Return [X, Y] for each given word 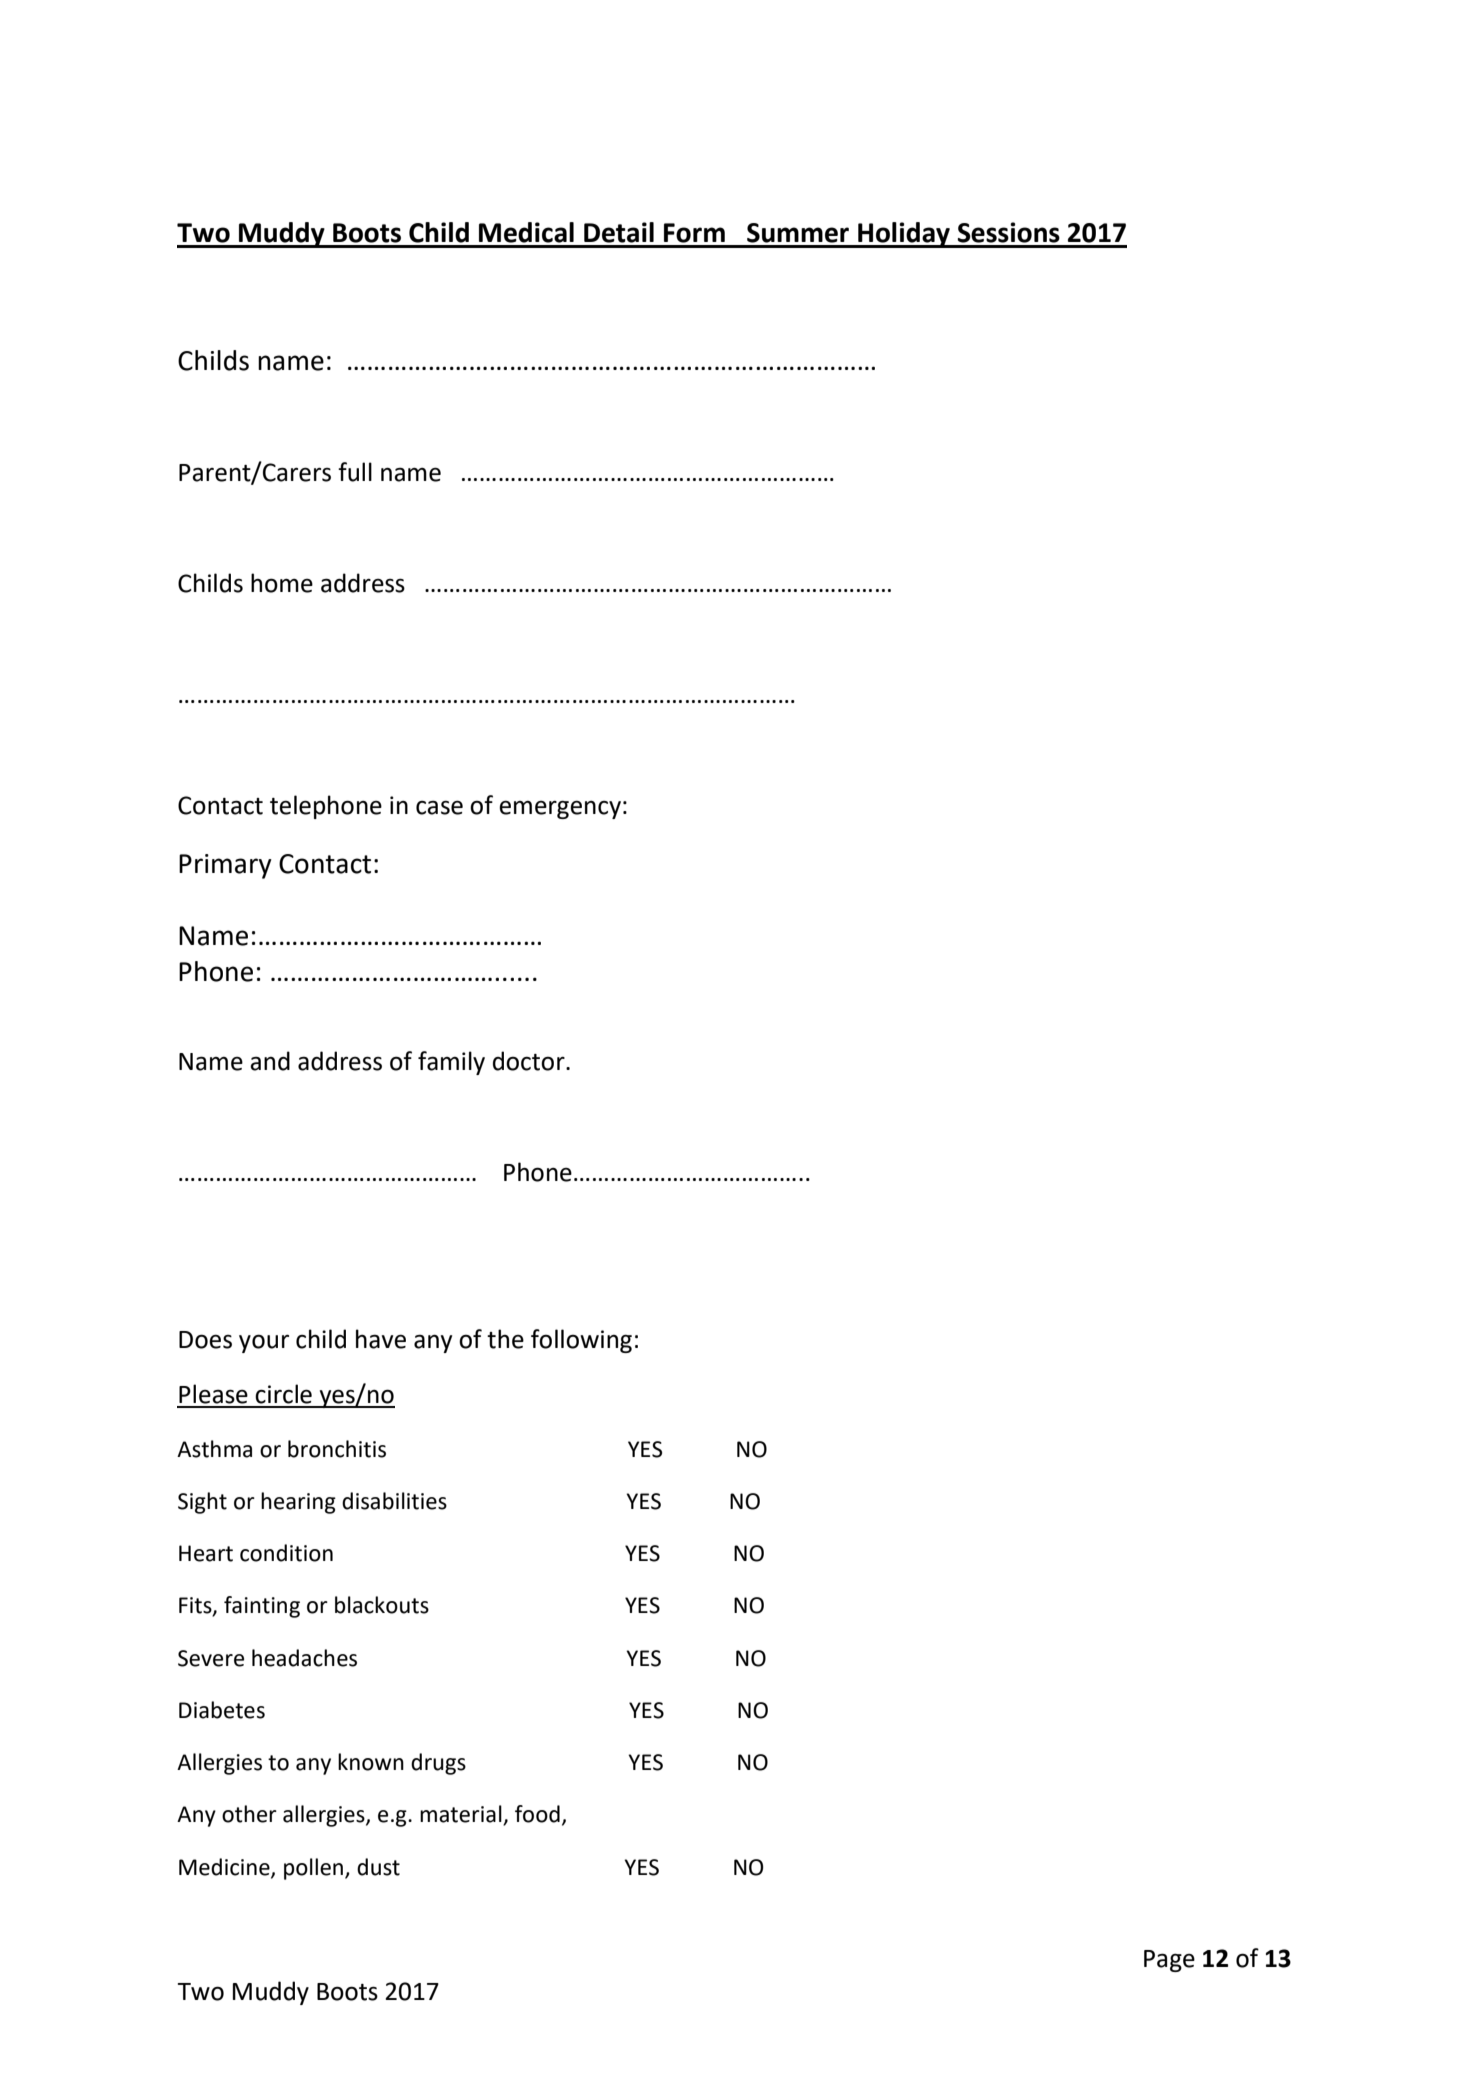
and [270, 1061]
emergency [560, 809]
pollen [315, 1869]
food [537, 1814]
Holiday [904, 235]
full [355, 472]
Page [1169, 1961]
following [581, 1341]
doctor [530, 1061]
